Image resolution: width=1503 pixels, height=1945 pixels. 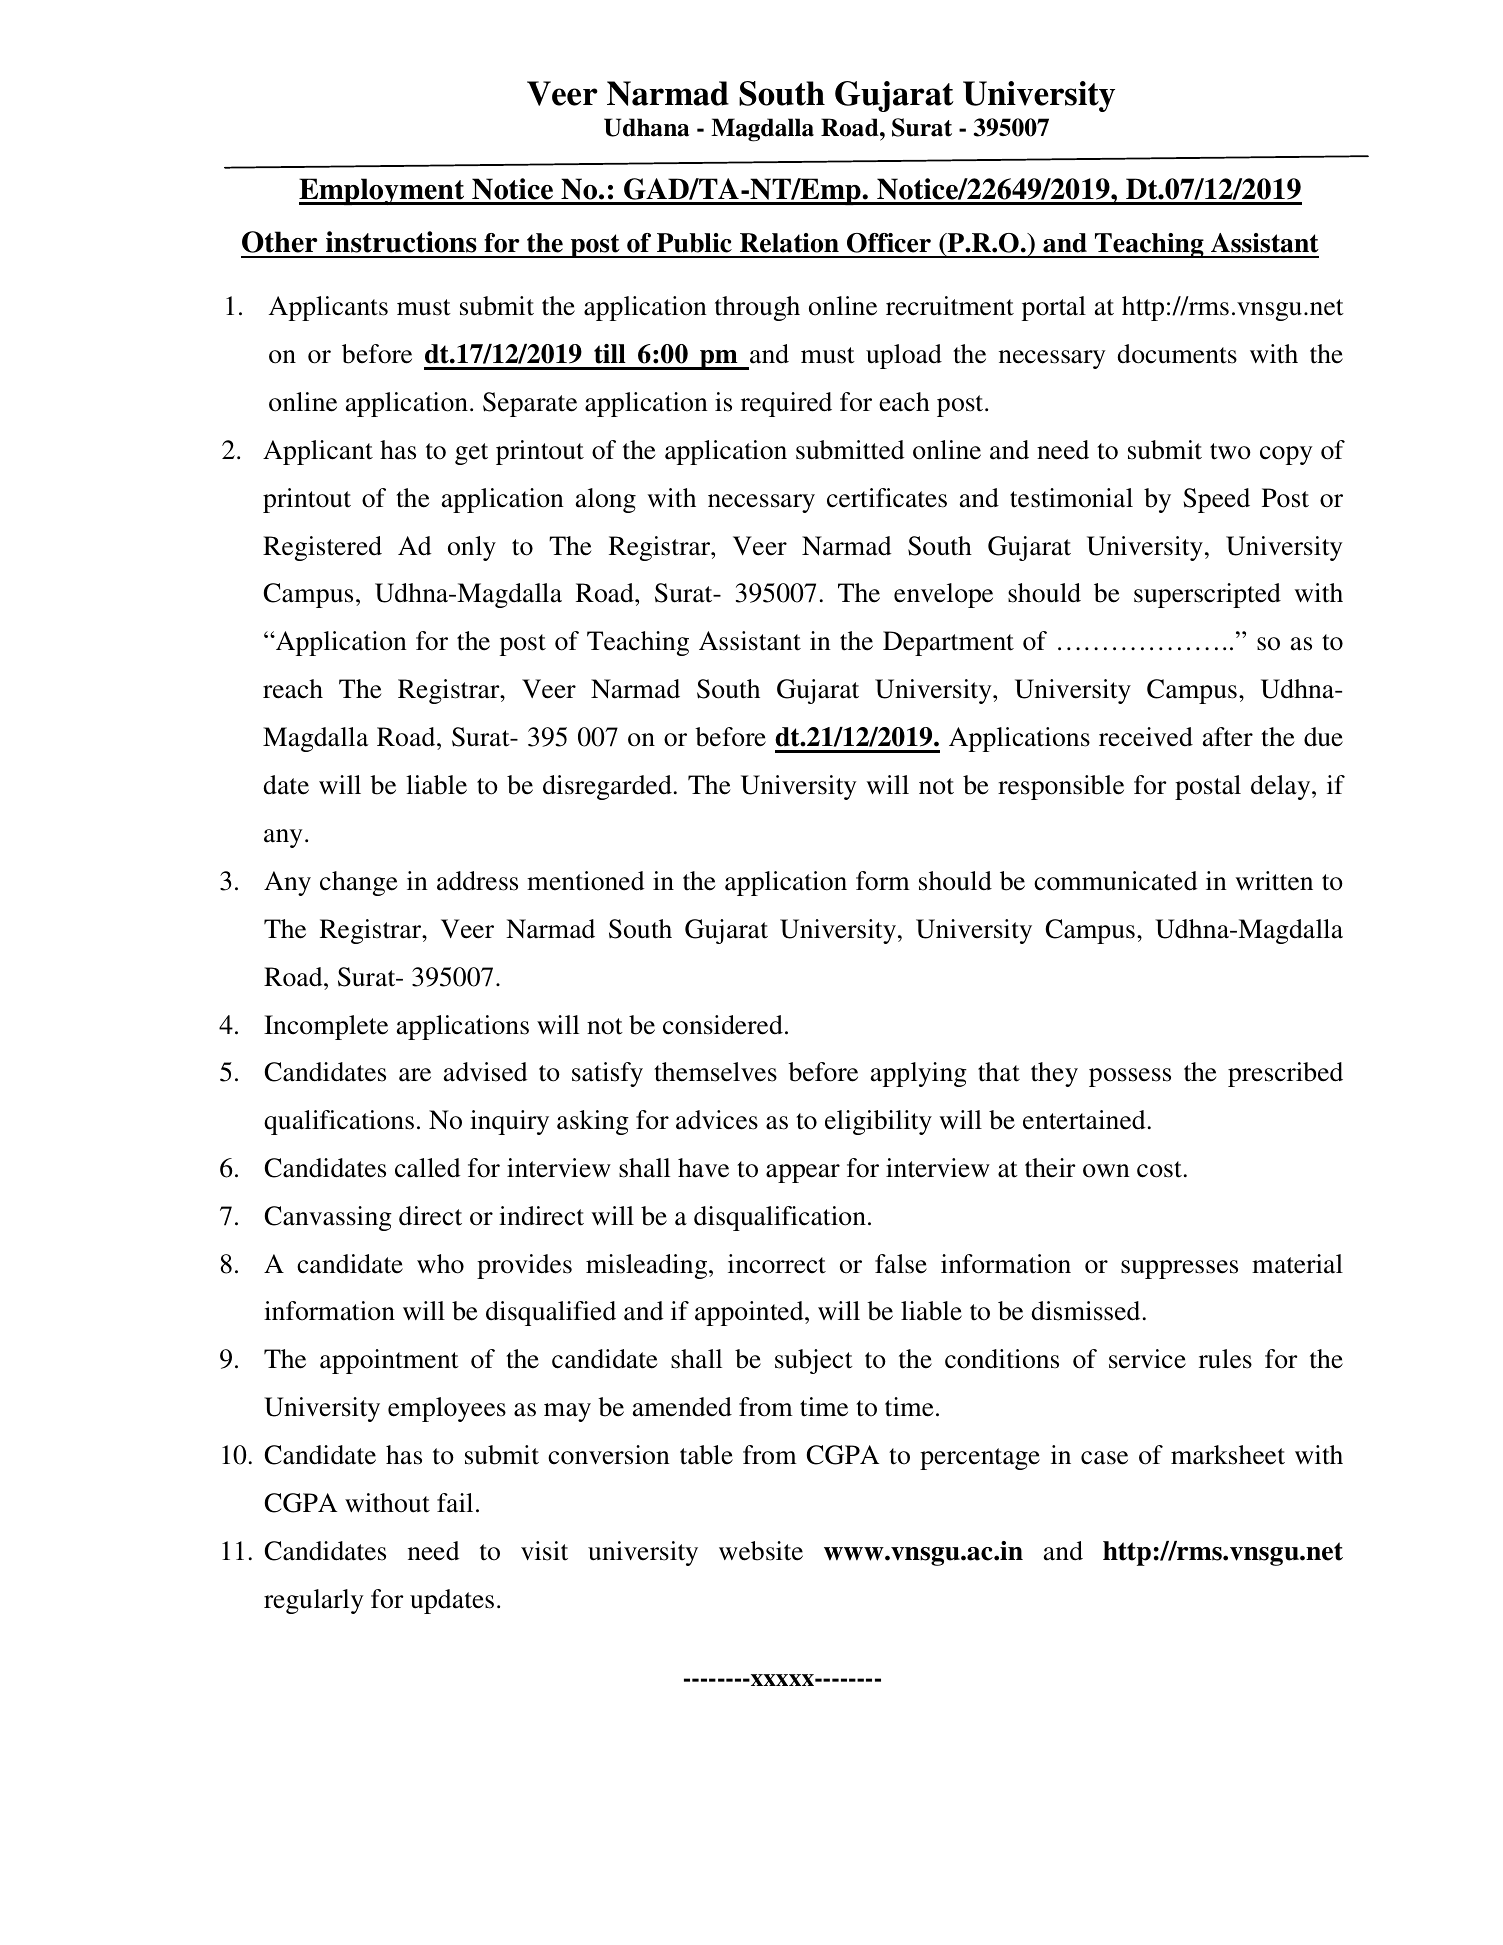 I want to click on possess, so click(x=1130, y=1077).
